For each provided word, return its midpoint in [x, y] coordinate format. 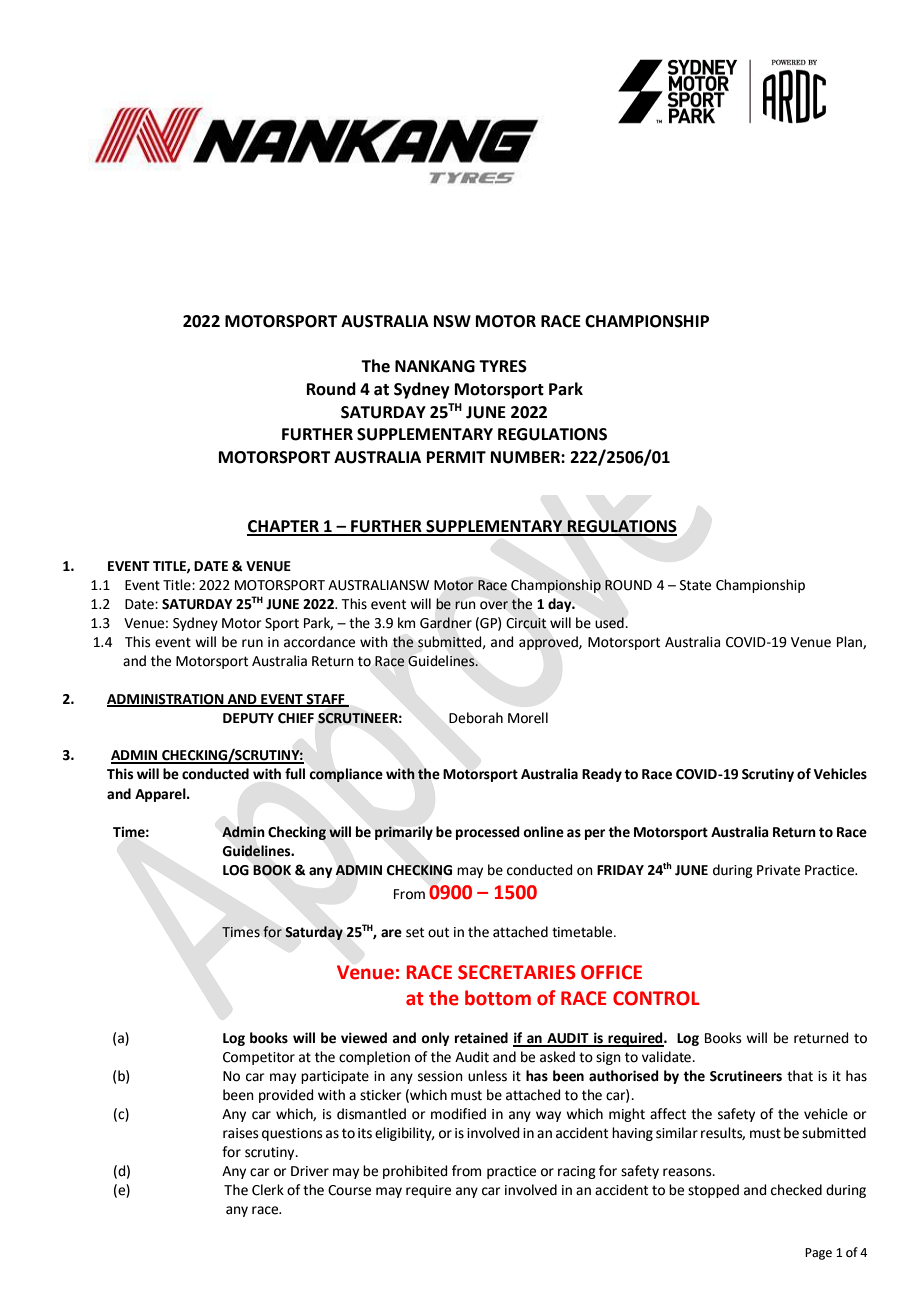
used [609, 623]
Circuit [526, 623]
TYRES [503, 366]
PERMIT [456, 457]
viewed [364, 1038]
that [800, 1076]
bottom [498, 998]
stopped [713, 1191]
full [295, 774]
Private [778, 870]
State [695, 585]
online [543, 832]
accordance [319, 642]
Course [349, 1190]
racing [577, 1172]
